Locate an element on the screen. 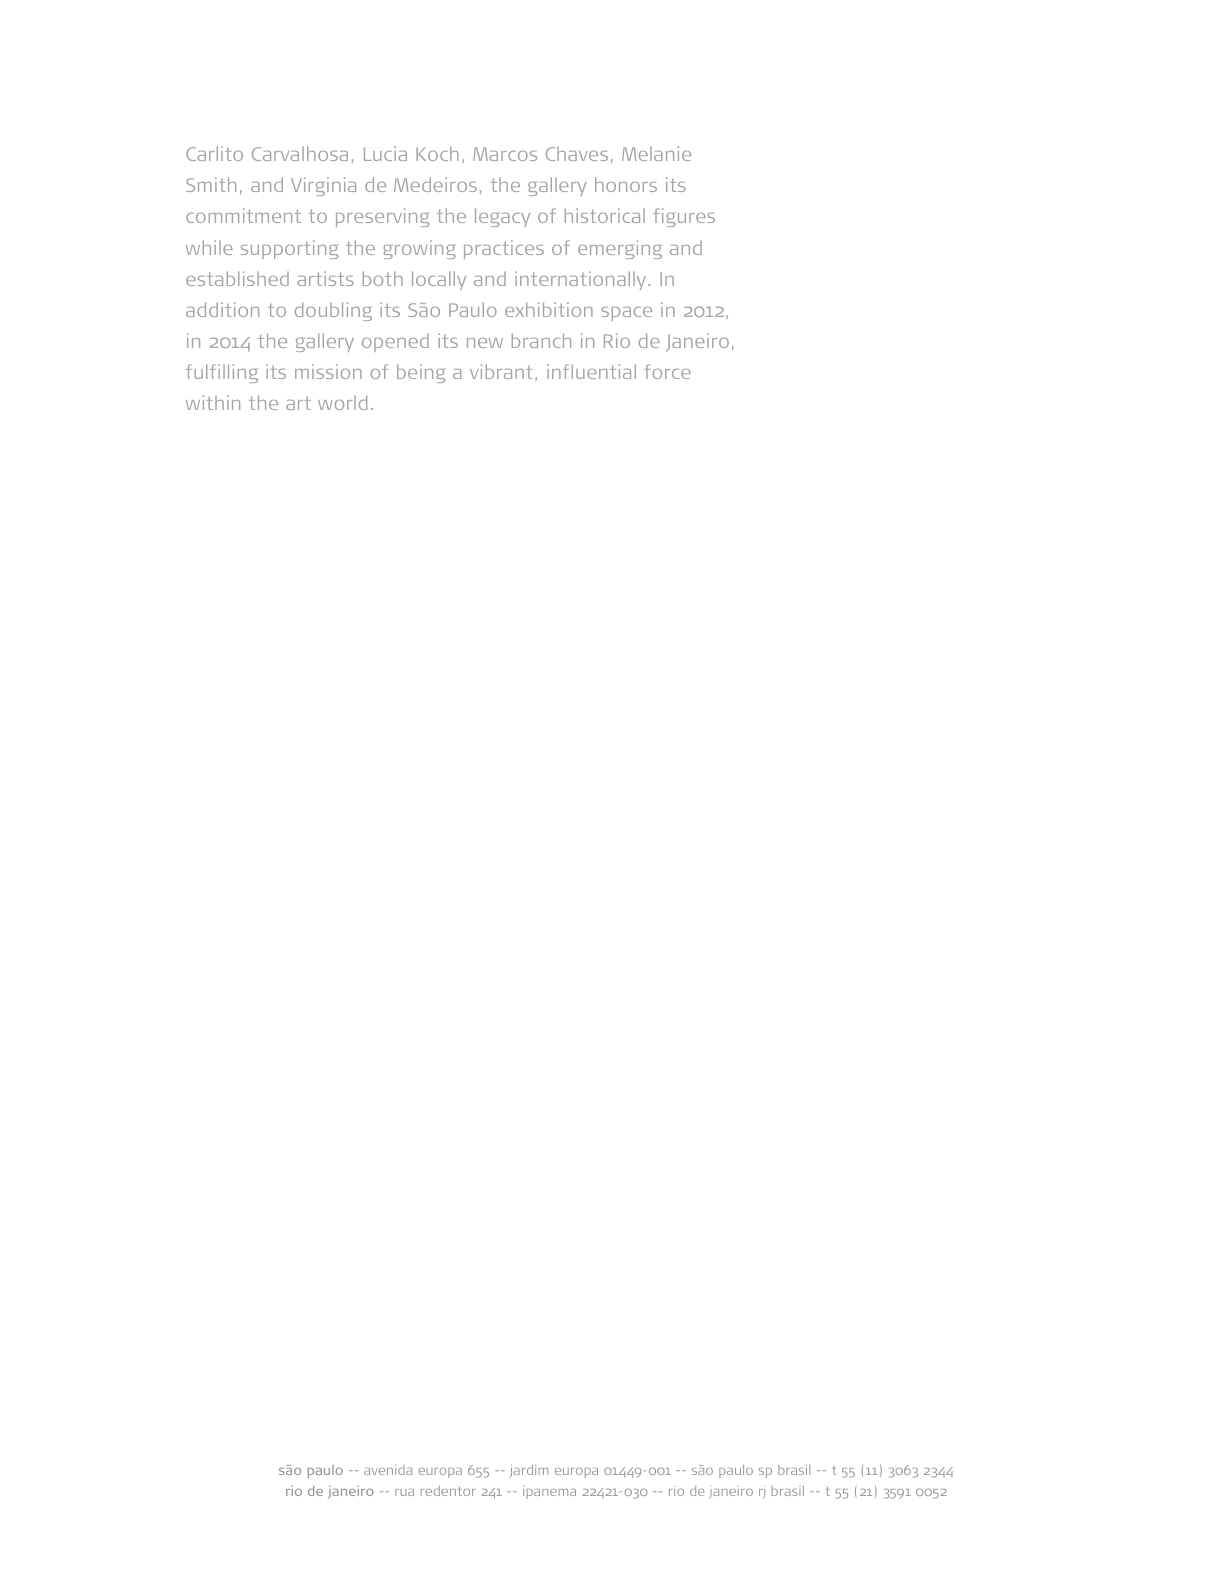 The height and width of the screenshot is (1577, 1219). within is located at coordinates (213, 402).
